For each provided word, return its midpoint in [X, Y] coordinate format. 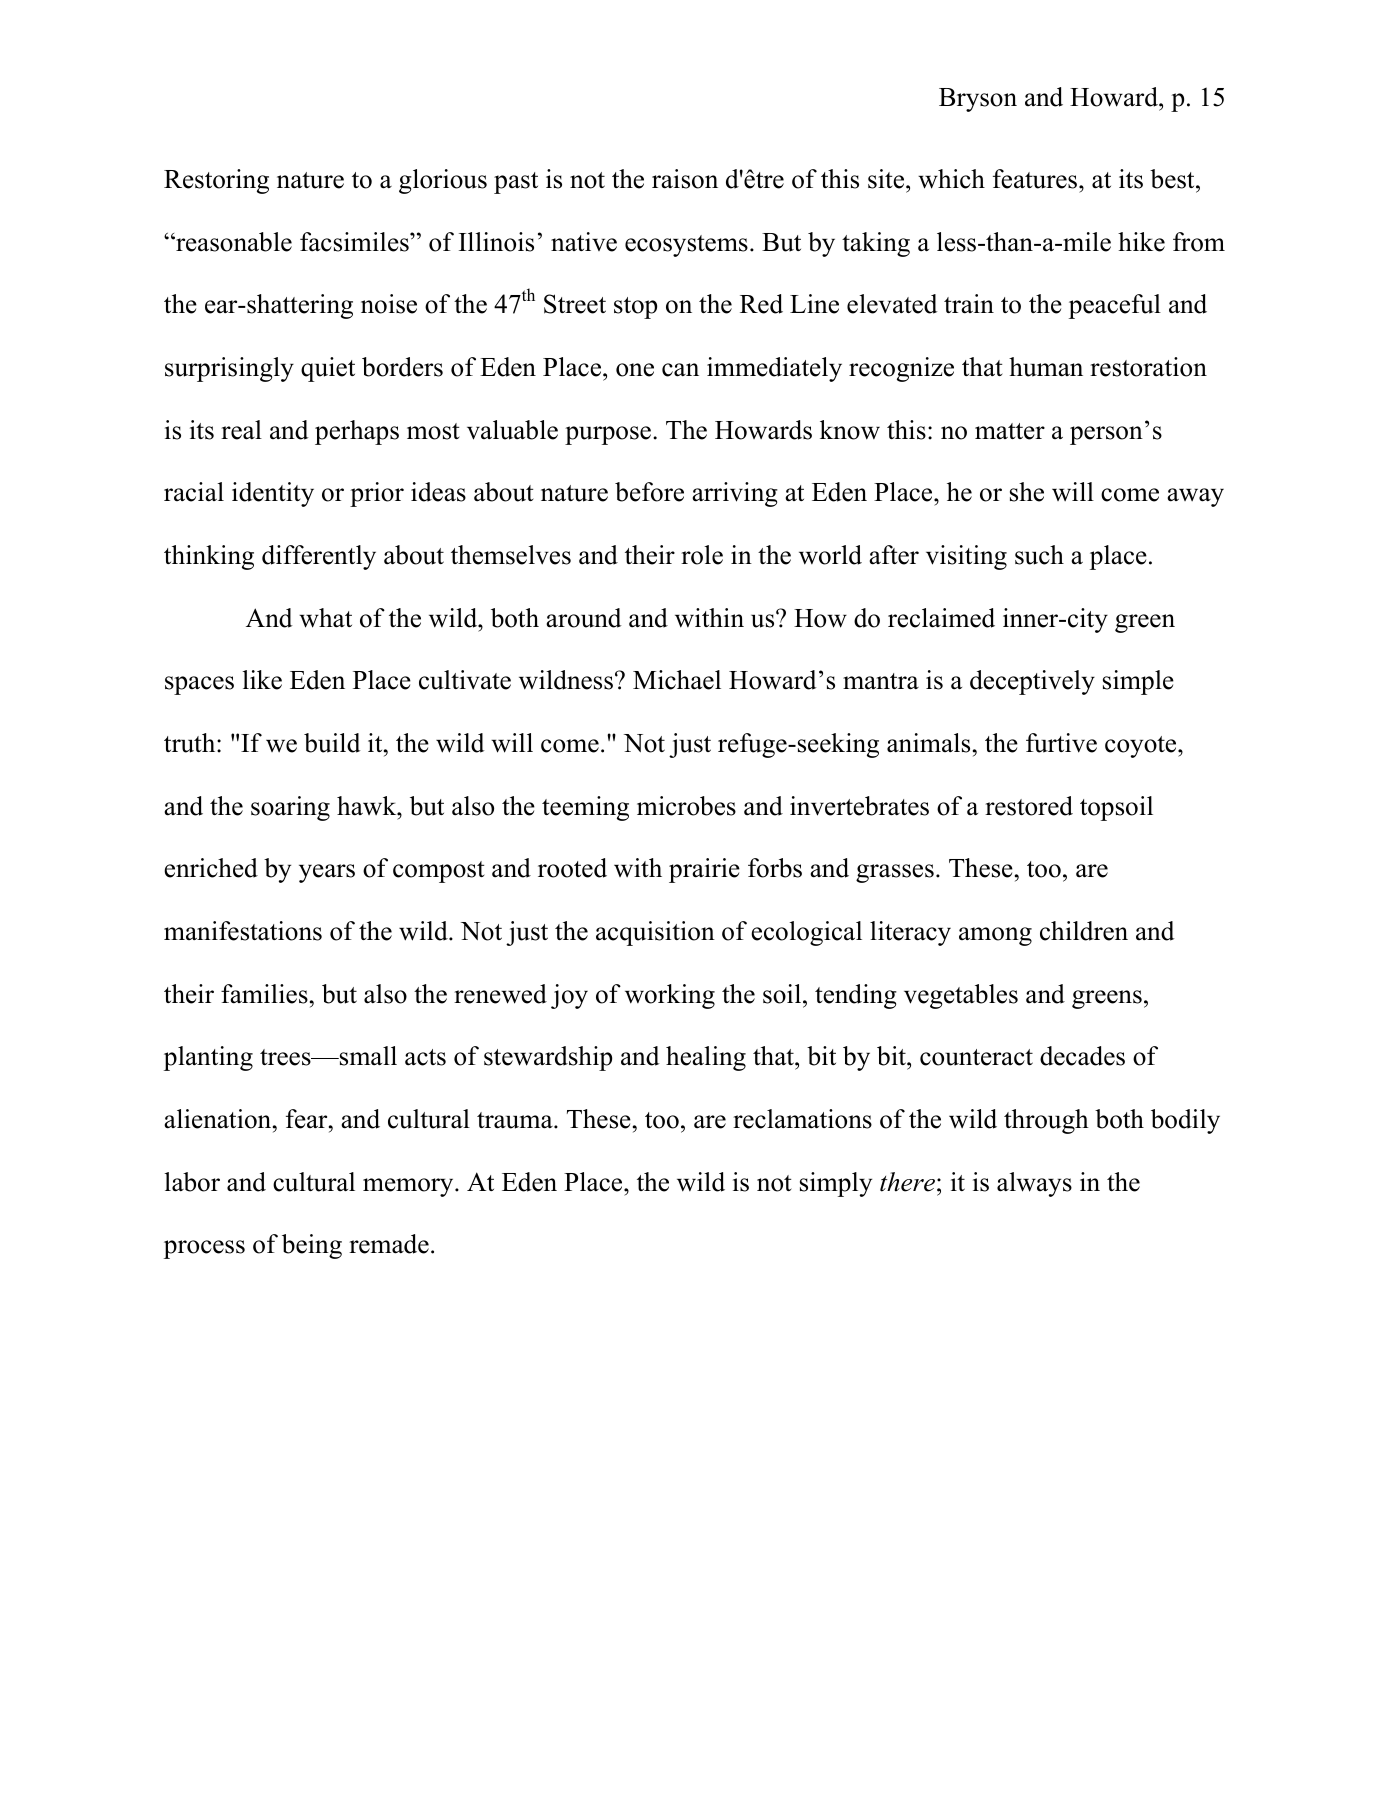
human [1046, 367]
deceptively [1032, 682]
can [680, 370]
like [262, 680]
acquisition [655, 933]
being [312, 1246]
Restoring [216, 181]
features [1036, 179]
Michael [677, 680]
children [1084, 931]
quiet [328, 369]
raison [685, 179]
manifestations [243, 931]
